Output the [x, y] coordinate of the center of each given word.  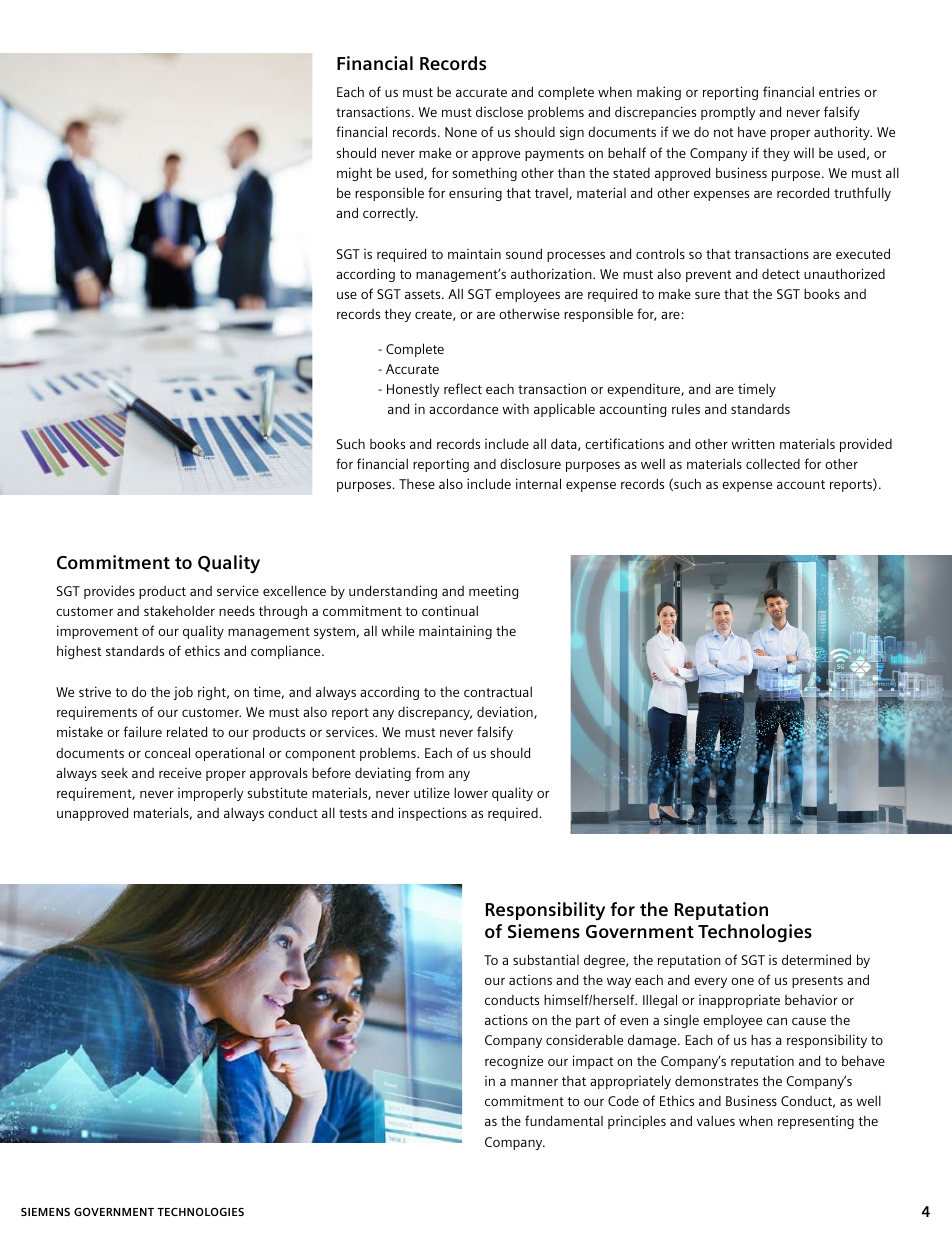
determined [816, 959]
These [417, 484]
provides [109, 592]
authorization [552, 273]
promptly [728, 113]
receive [180, 773]
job [183, 693]
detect [781, 274]
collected [773, 463]
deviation [506, 712]
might [354, 174]
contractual [498, 691]
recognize [514, 1062]
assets [424, 294]
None [461, 132]
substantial [546, 959]
